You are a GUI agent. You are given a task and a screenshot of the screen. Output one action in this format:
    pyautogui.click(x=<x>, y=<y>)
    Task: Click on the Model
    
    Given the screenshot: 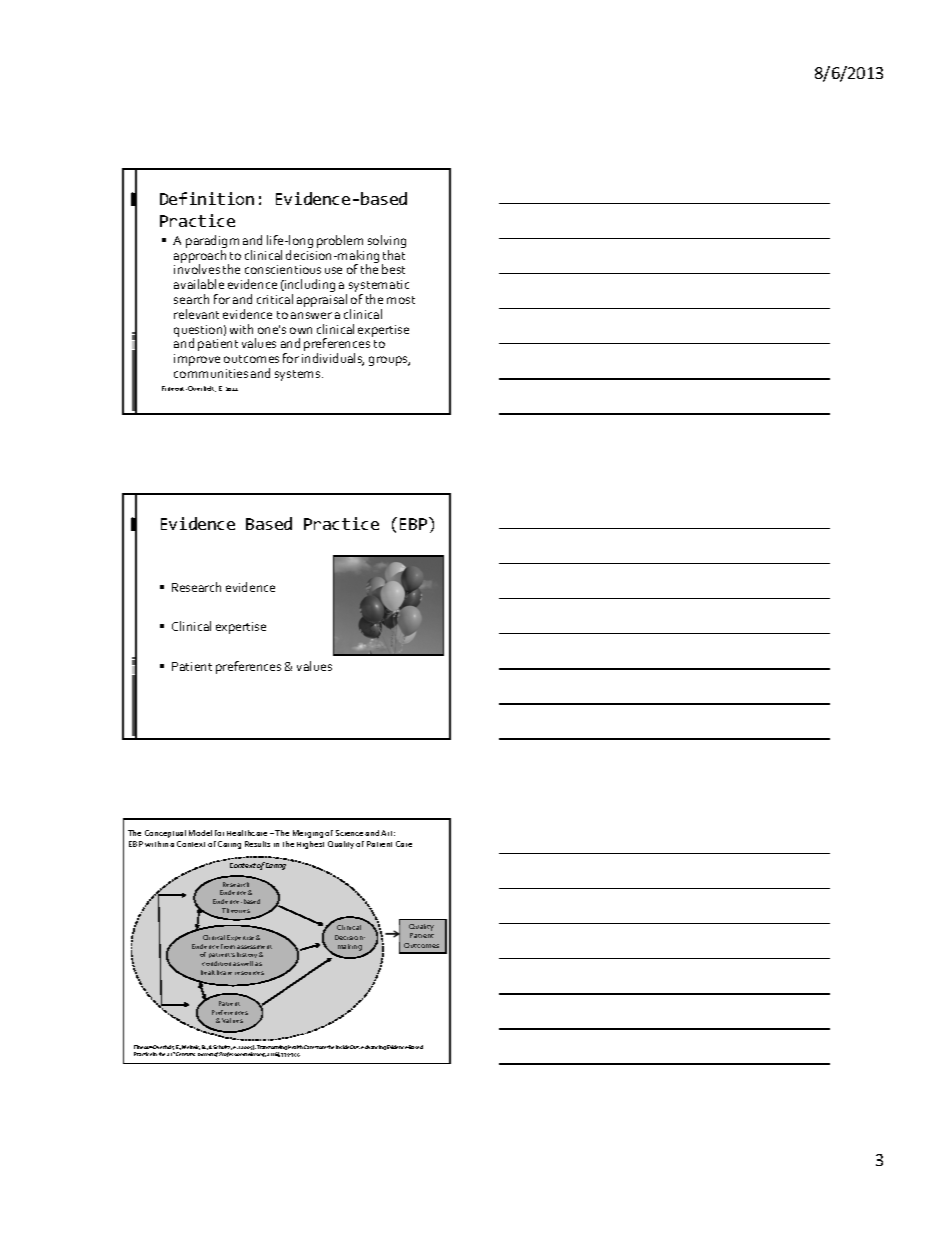 What is the action you would take?
    pyautogui.click(x=200, y=833)
